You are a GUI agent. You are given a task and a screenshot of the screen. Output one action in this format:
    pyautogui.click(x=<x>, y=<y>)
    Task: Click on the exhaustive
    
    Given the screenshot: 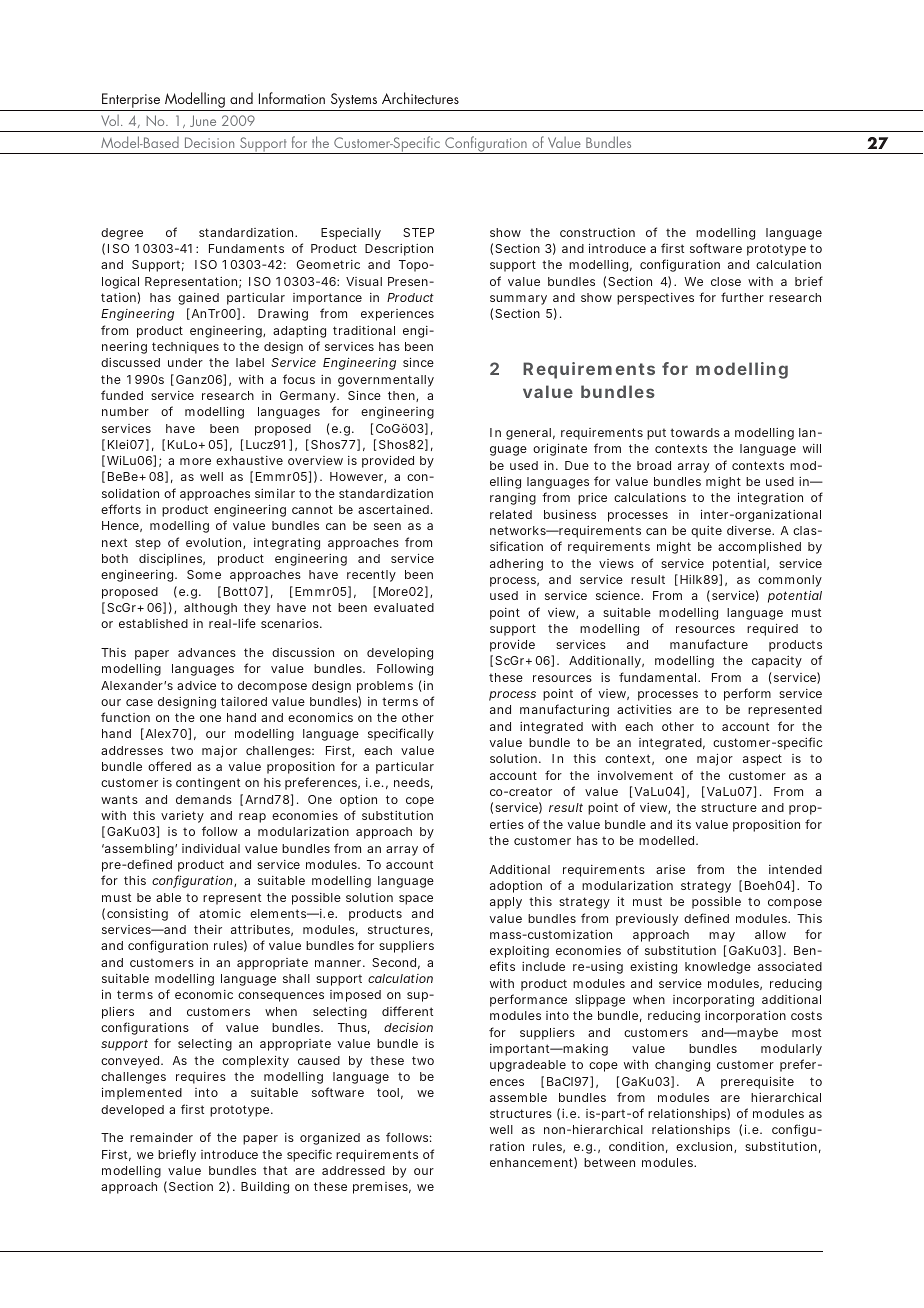 What is the action you would take?
    pyautogui.click(x=249, y=460)
